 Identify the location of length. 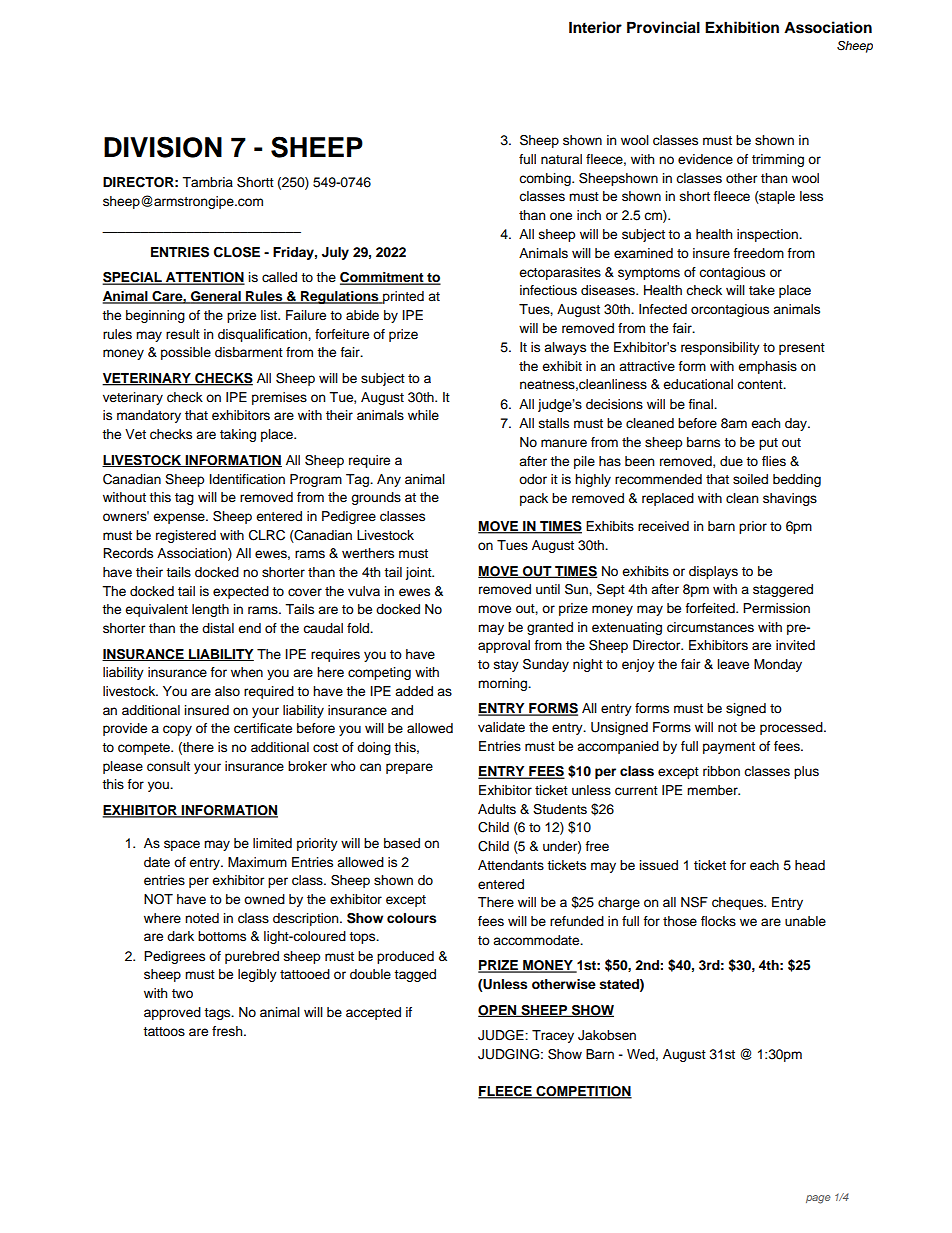
(210, 610).
